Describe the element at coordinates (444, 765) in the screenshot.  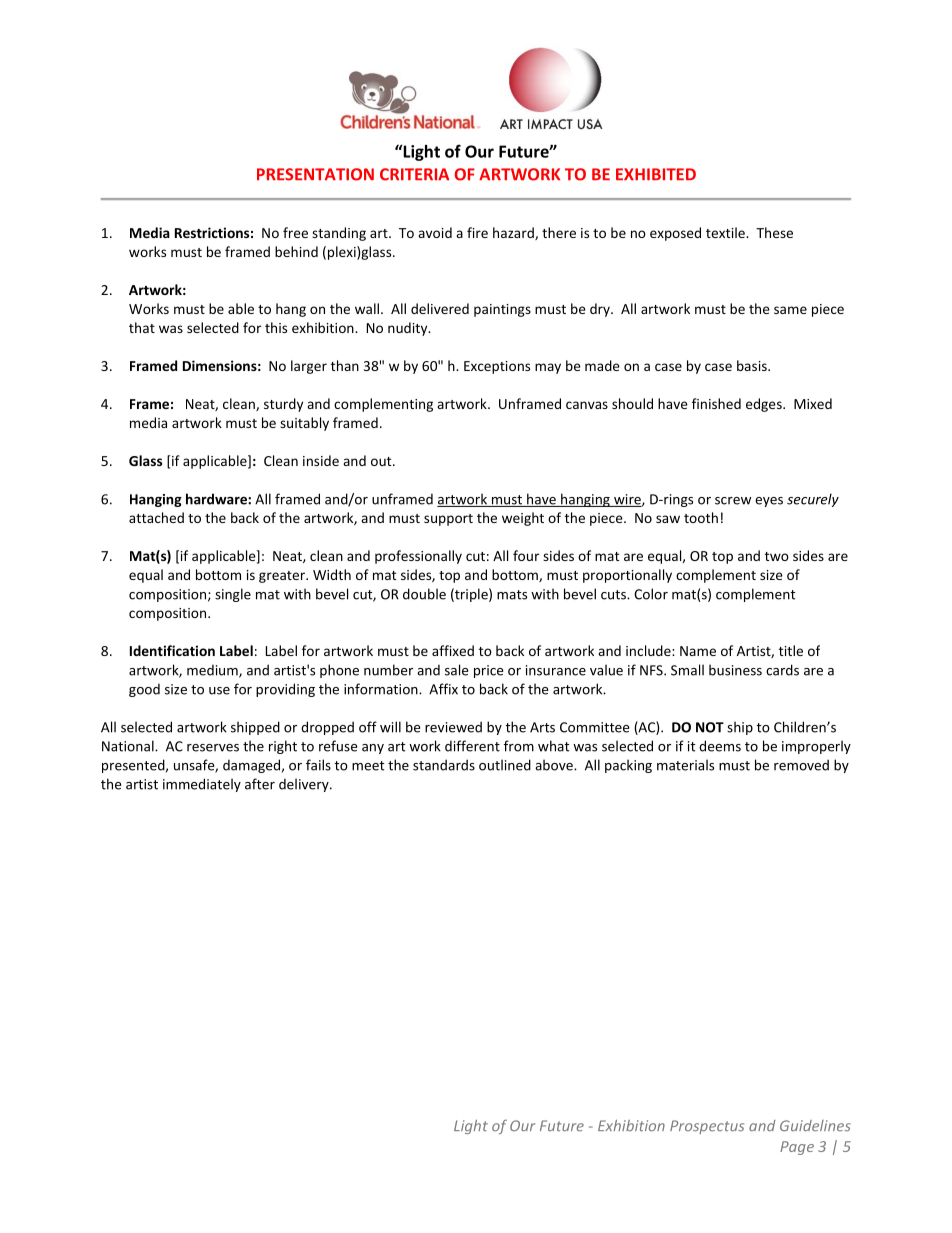
I see `standards` at that location.
